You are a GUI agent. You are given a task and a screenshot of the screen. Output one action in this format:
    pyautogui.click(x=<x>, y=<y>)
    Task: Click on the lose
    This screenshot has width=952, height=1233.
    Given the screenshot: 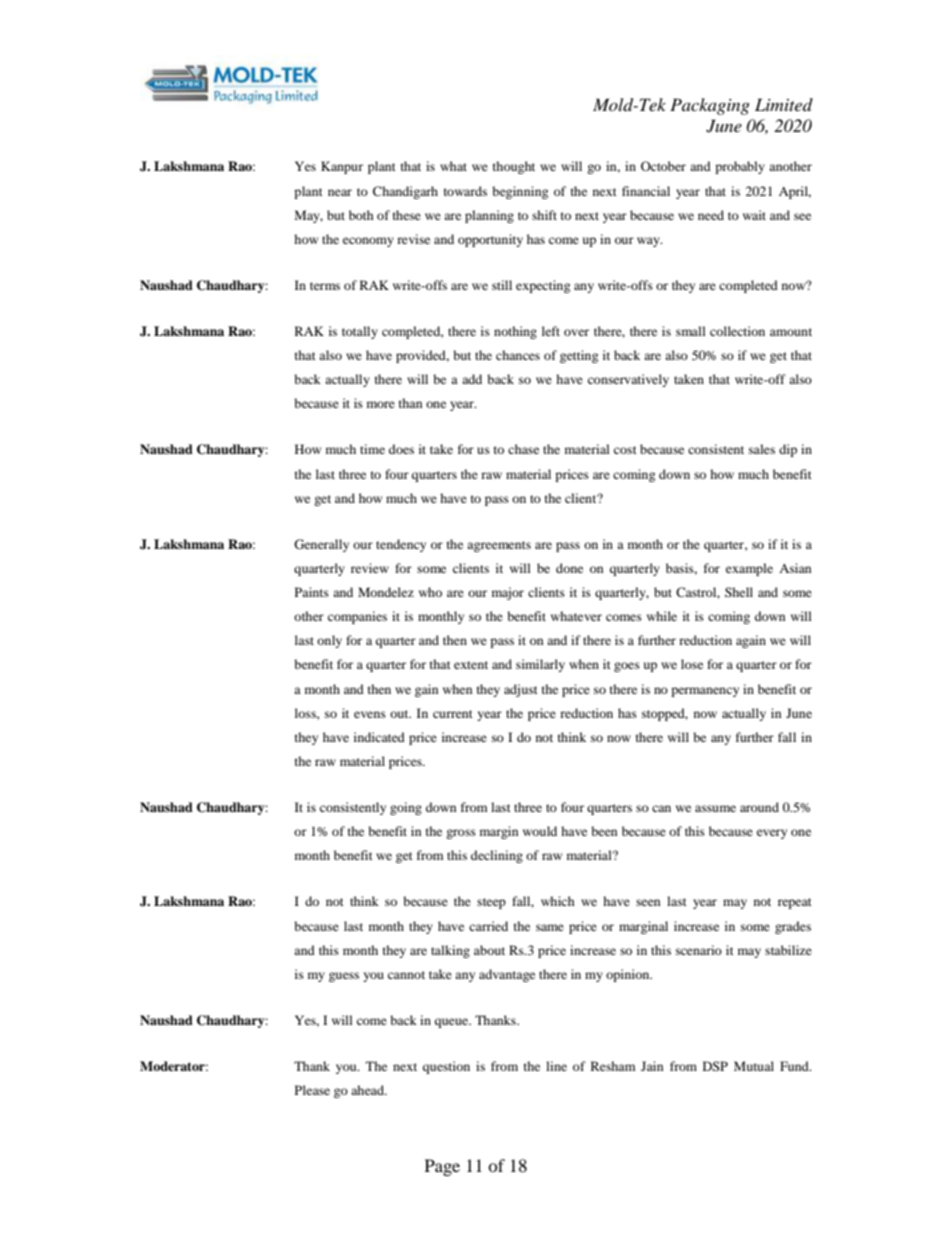 What is the action you would take?
    pyautogui.click(x=692, y=664)
